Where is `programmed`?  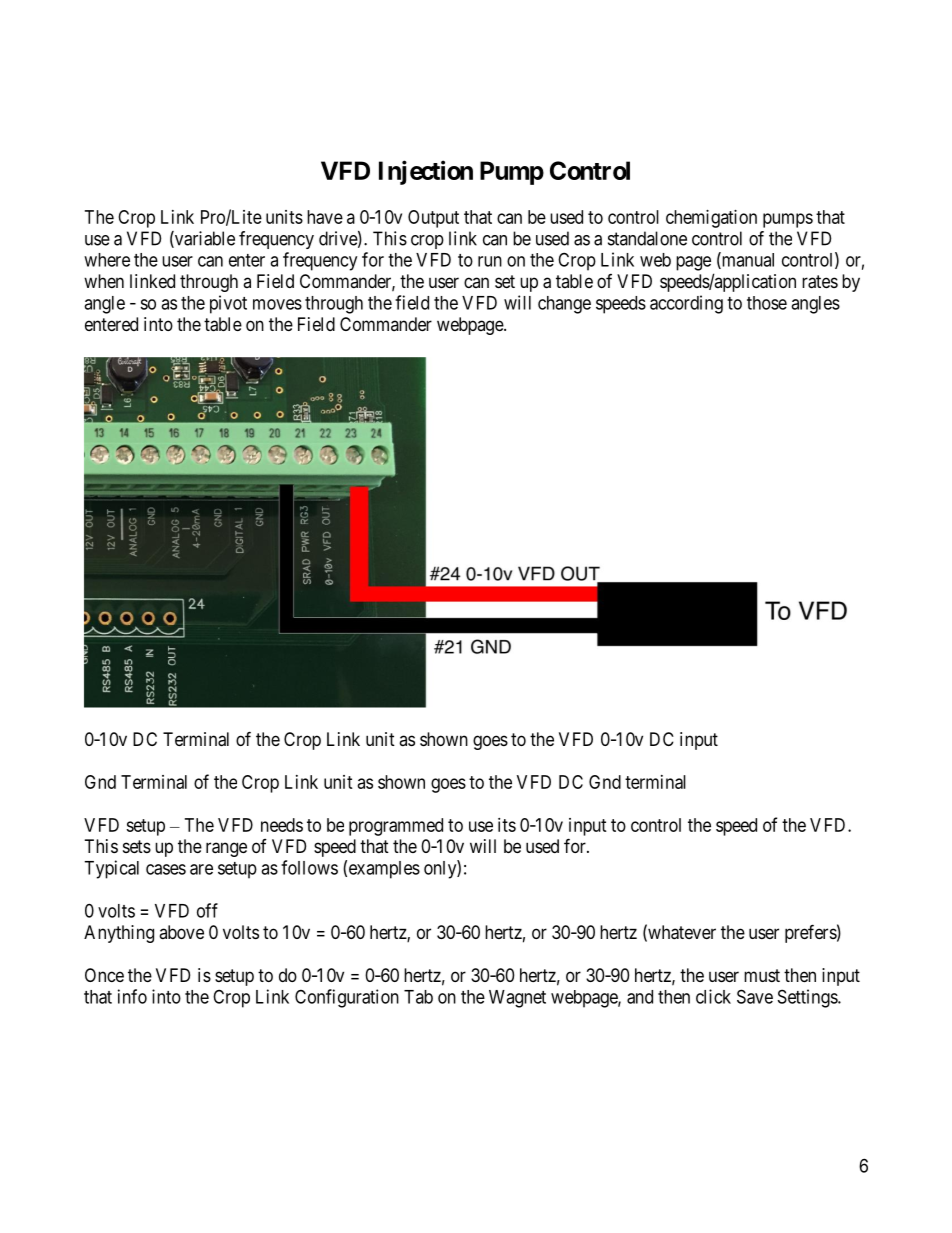
programmed is located at coordinates (396, 827).
